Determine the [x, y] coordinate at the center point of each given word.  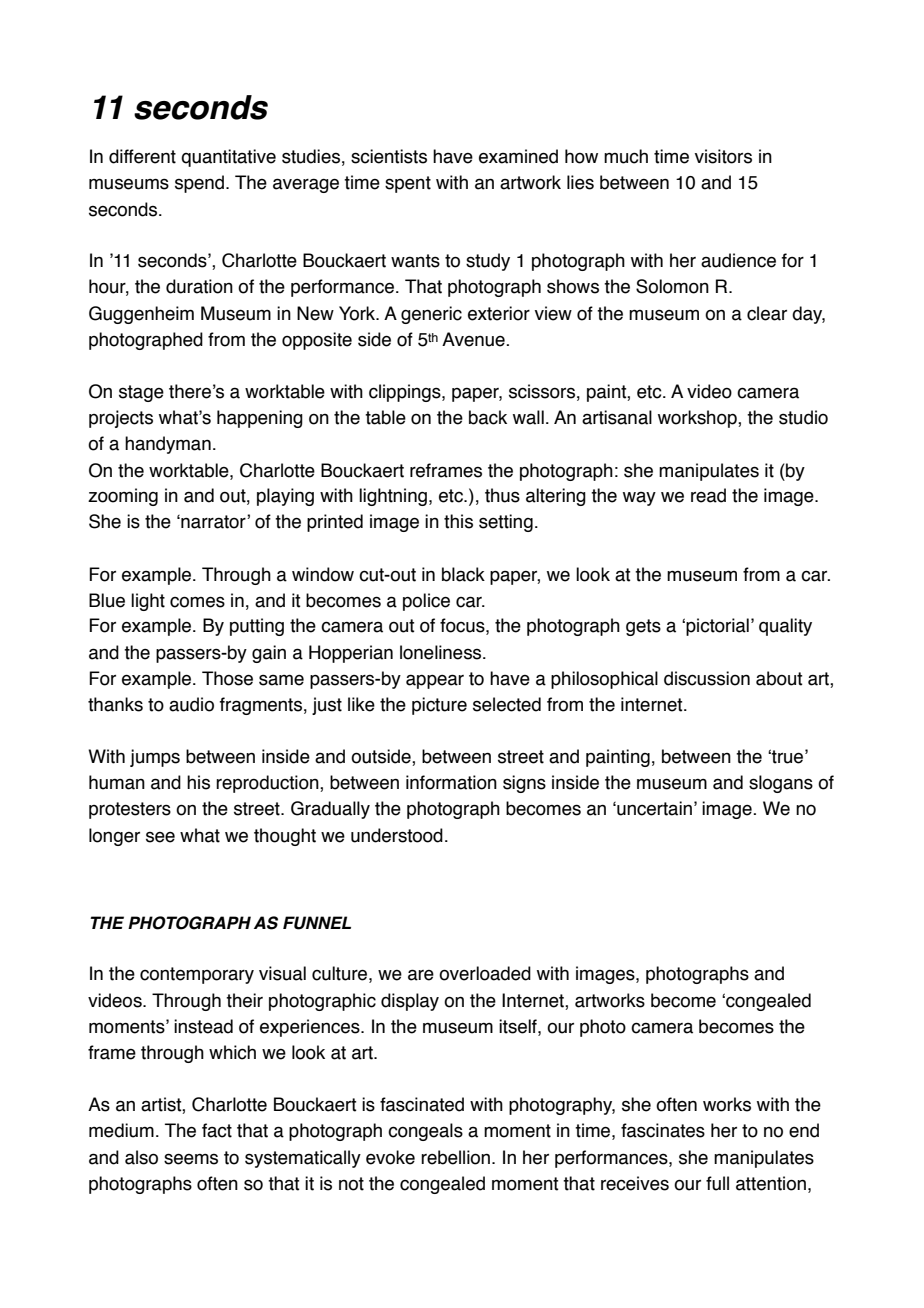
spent [408, 184]
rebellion [455, 1157]
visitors [723, 156]
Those [227, 678]
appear [435, 681]
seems [191, 1159]
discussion [707, 678]
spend [199, 184]
